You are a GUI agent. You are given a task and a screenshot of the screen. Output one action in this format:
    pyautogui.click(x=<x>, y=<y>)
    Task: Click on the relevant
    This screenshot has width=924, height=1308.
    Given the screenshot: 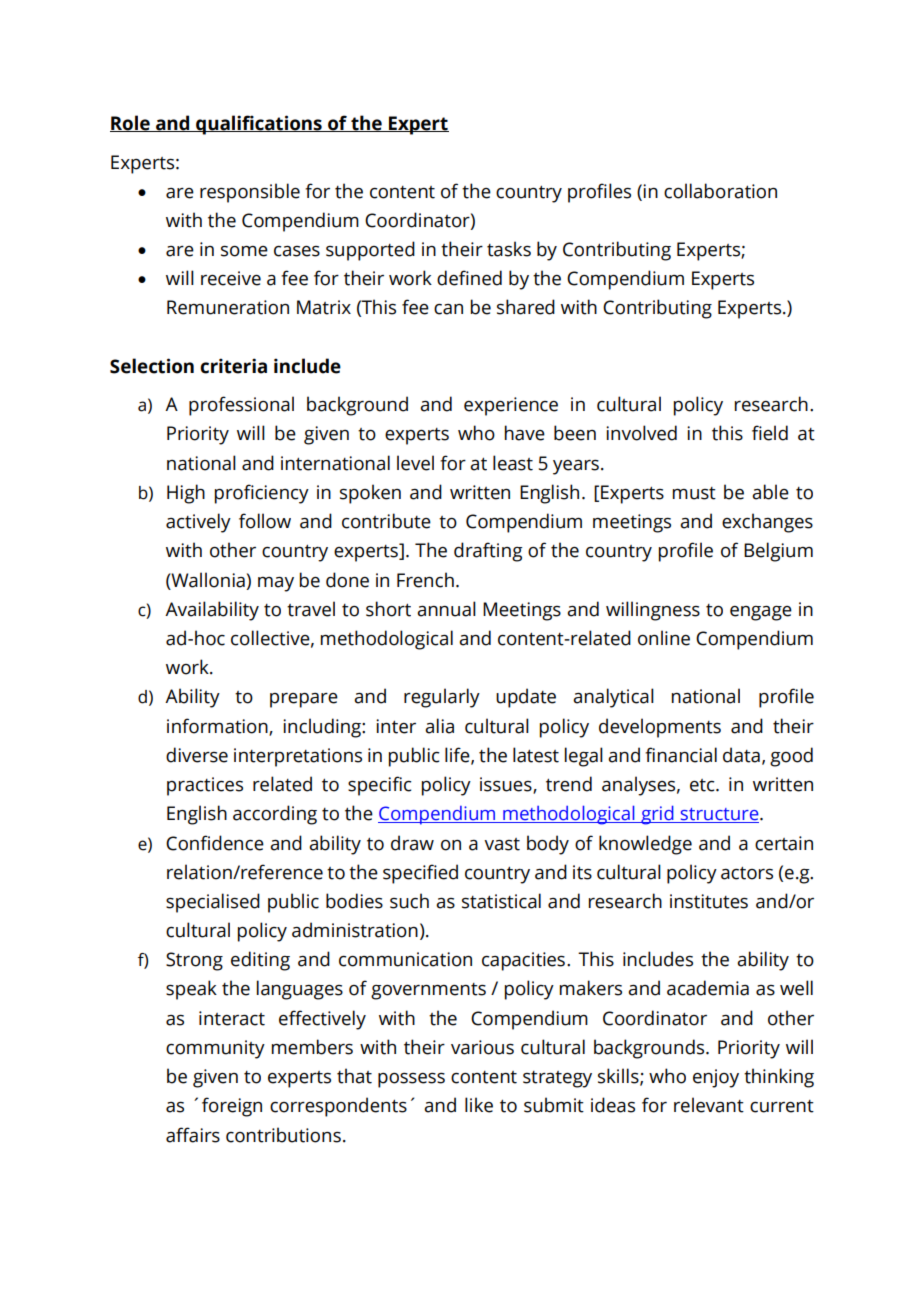 What is the action you would take?
    pyautogui.click(x=709, y=1105)
